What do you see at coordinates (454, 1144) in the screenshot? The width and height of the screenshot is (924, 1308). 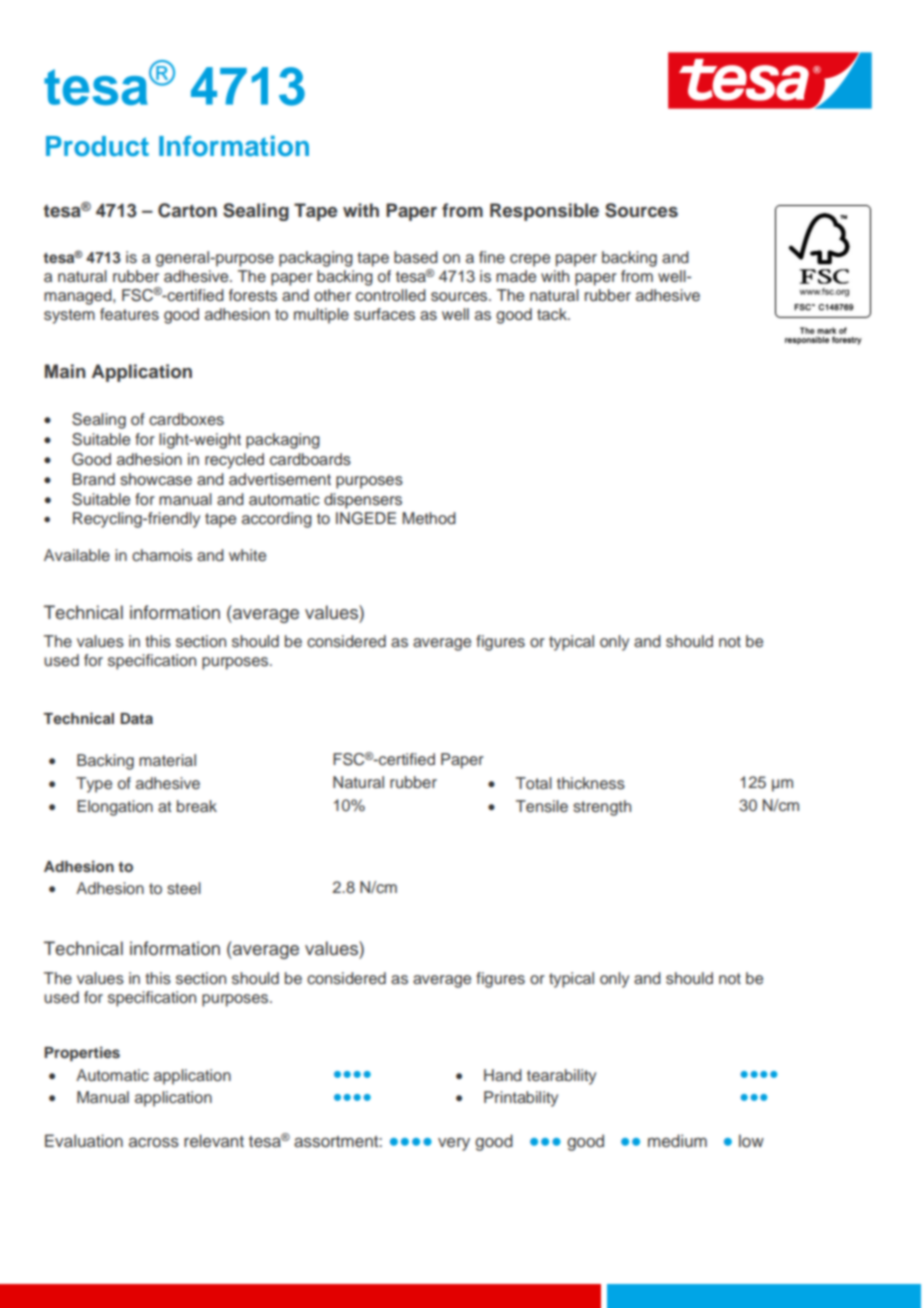 I see `very` at bounding box center [454, 1144].
